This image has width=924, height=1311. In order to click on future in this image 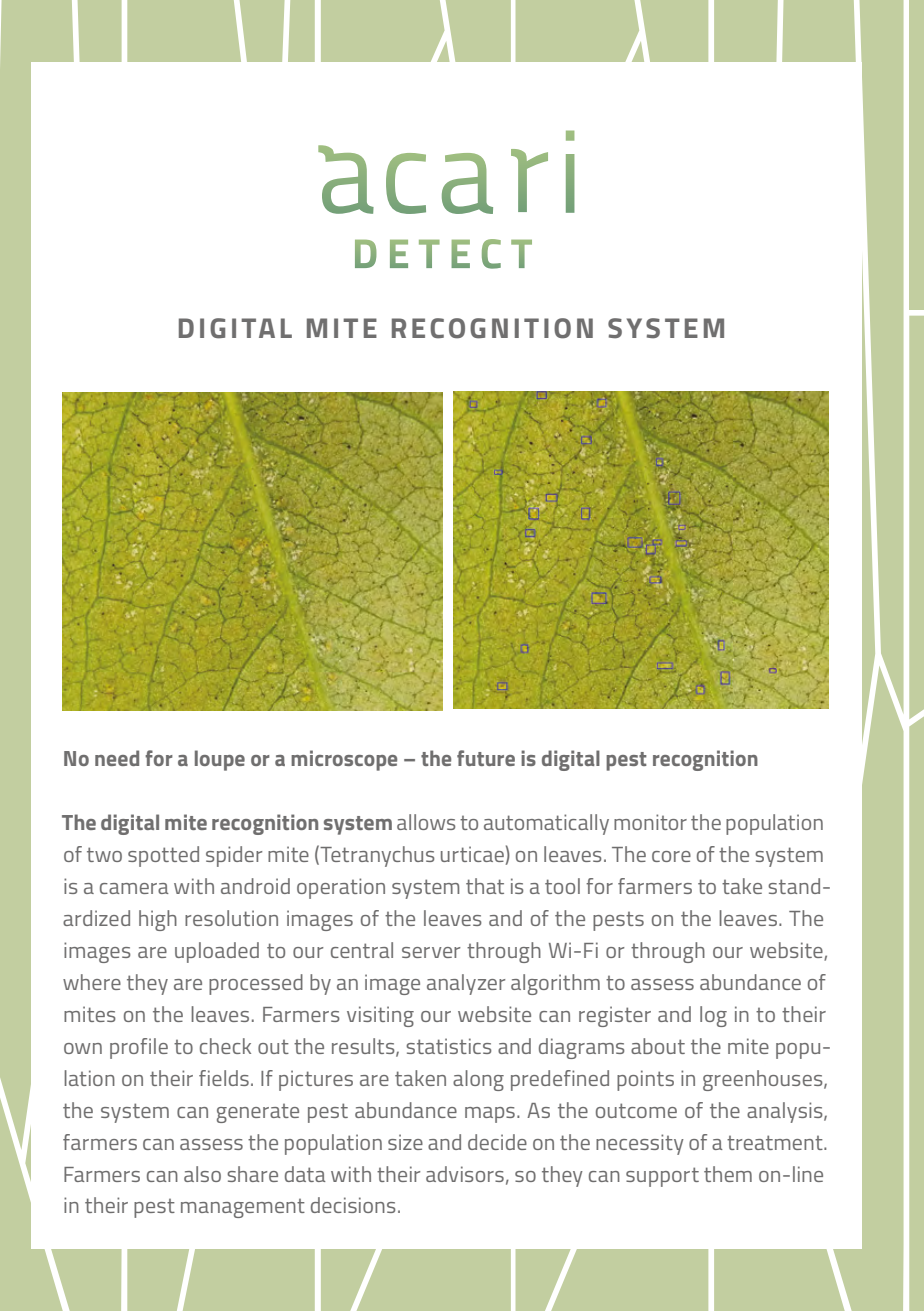, I will do `click(486, 758)`.
